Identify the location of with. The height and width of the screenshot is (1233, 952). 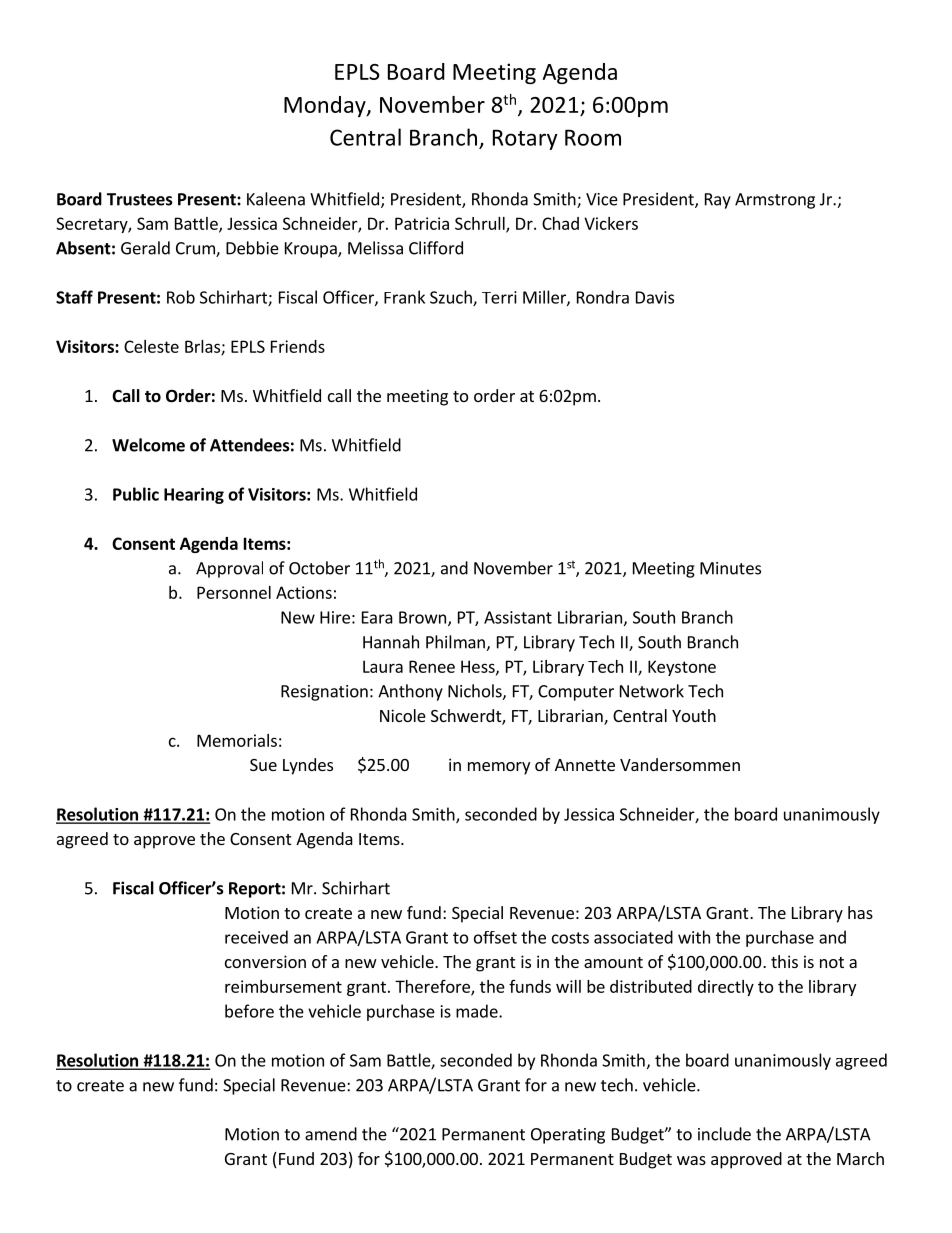
(694, 937).
